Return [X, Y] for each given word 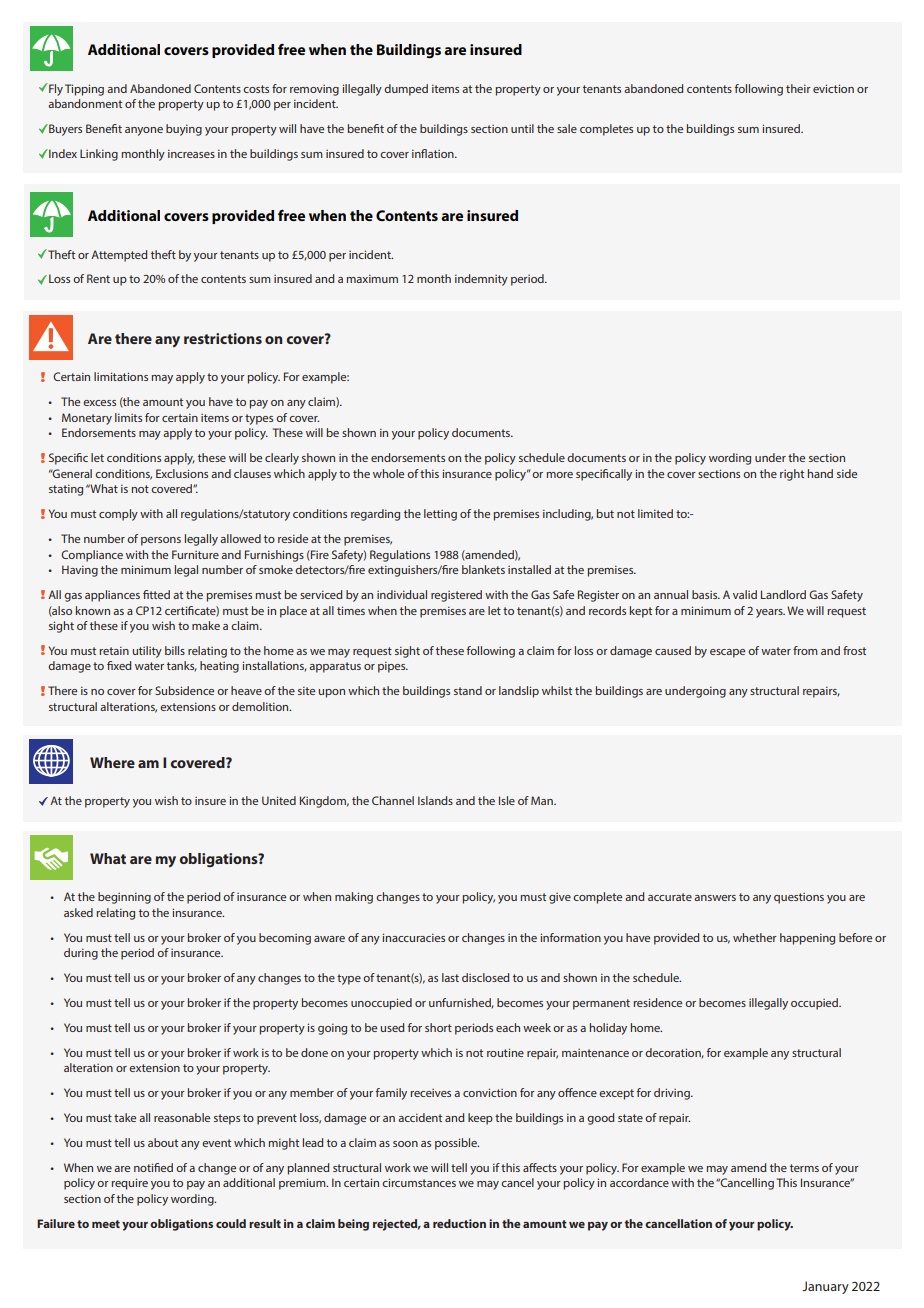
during [81, 954]
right [792, 475]
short [438, 1027]
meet [106, 1224]
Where [112, 762]
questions [799, 898]
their [798, 88]
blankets [483, 569]
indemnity [481, 280]
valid [745, 594]
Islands [435, 800]
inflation [434, 153]
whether [755, 937]
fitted [156, 594]
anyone [144, 131]
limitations [121, 376]
